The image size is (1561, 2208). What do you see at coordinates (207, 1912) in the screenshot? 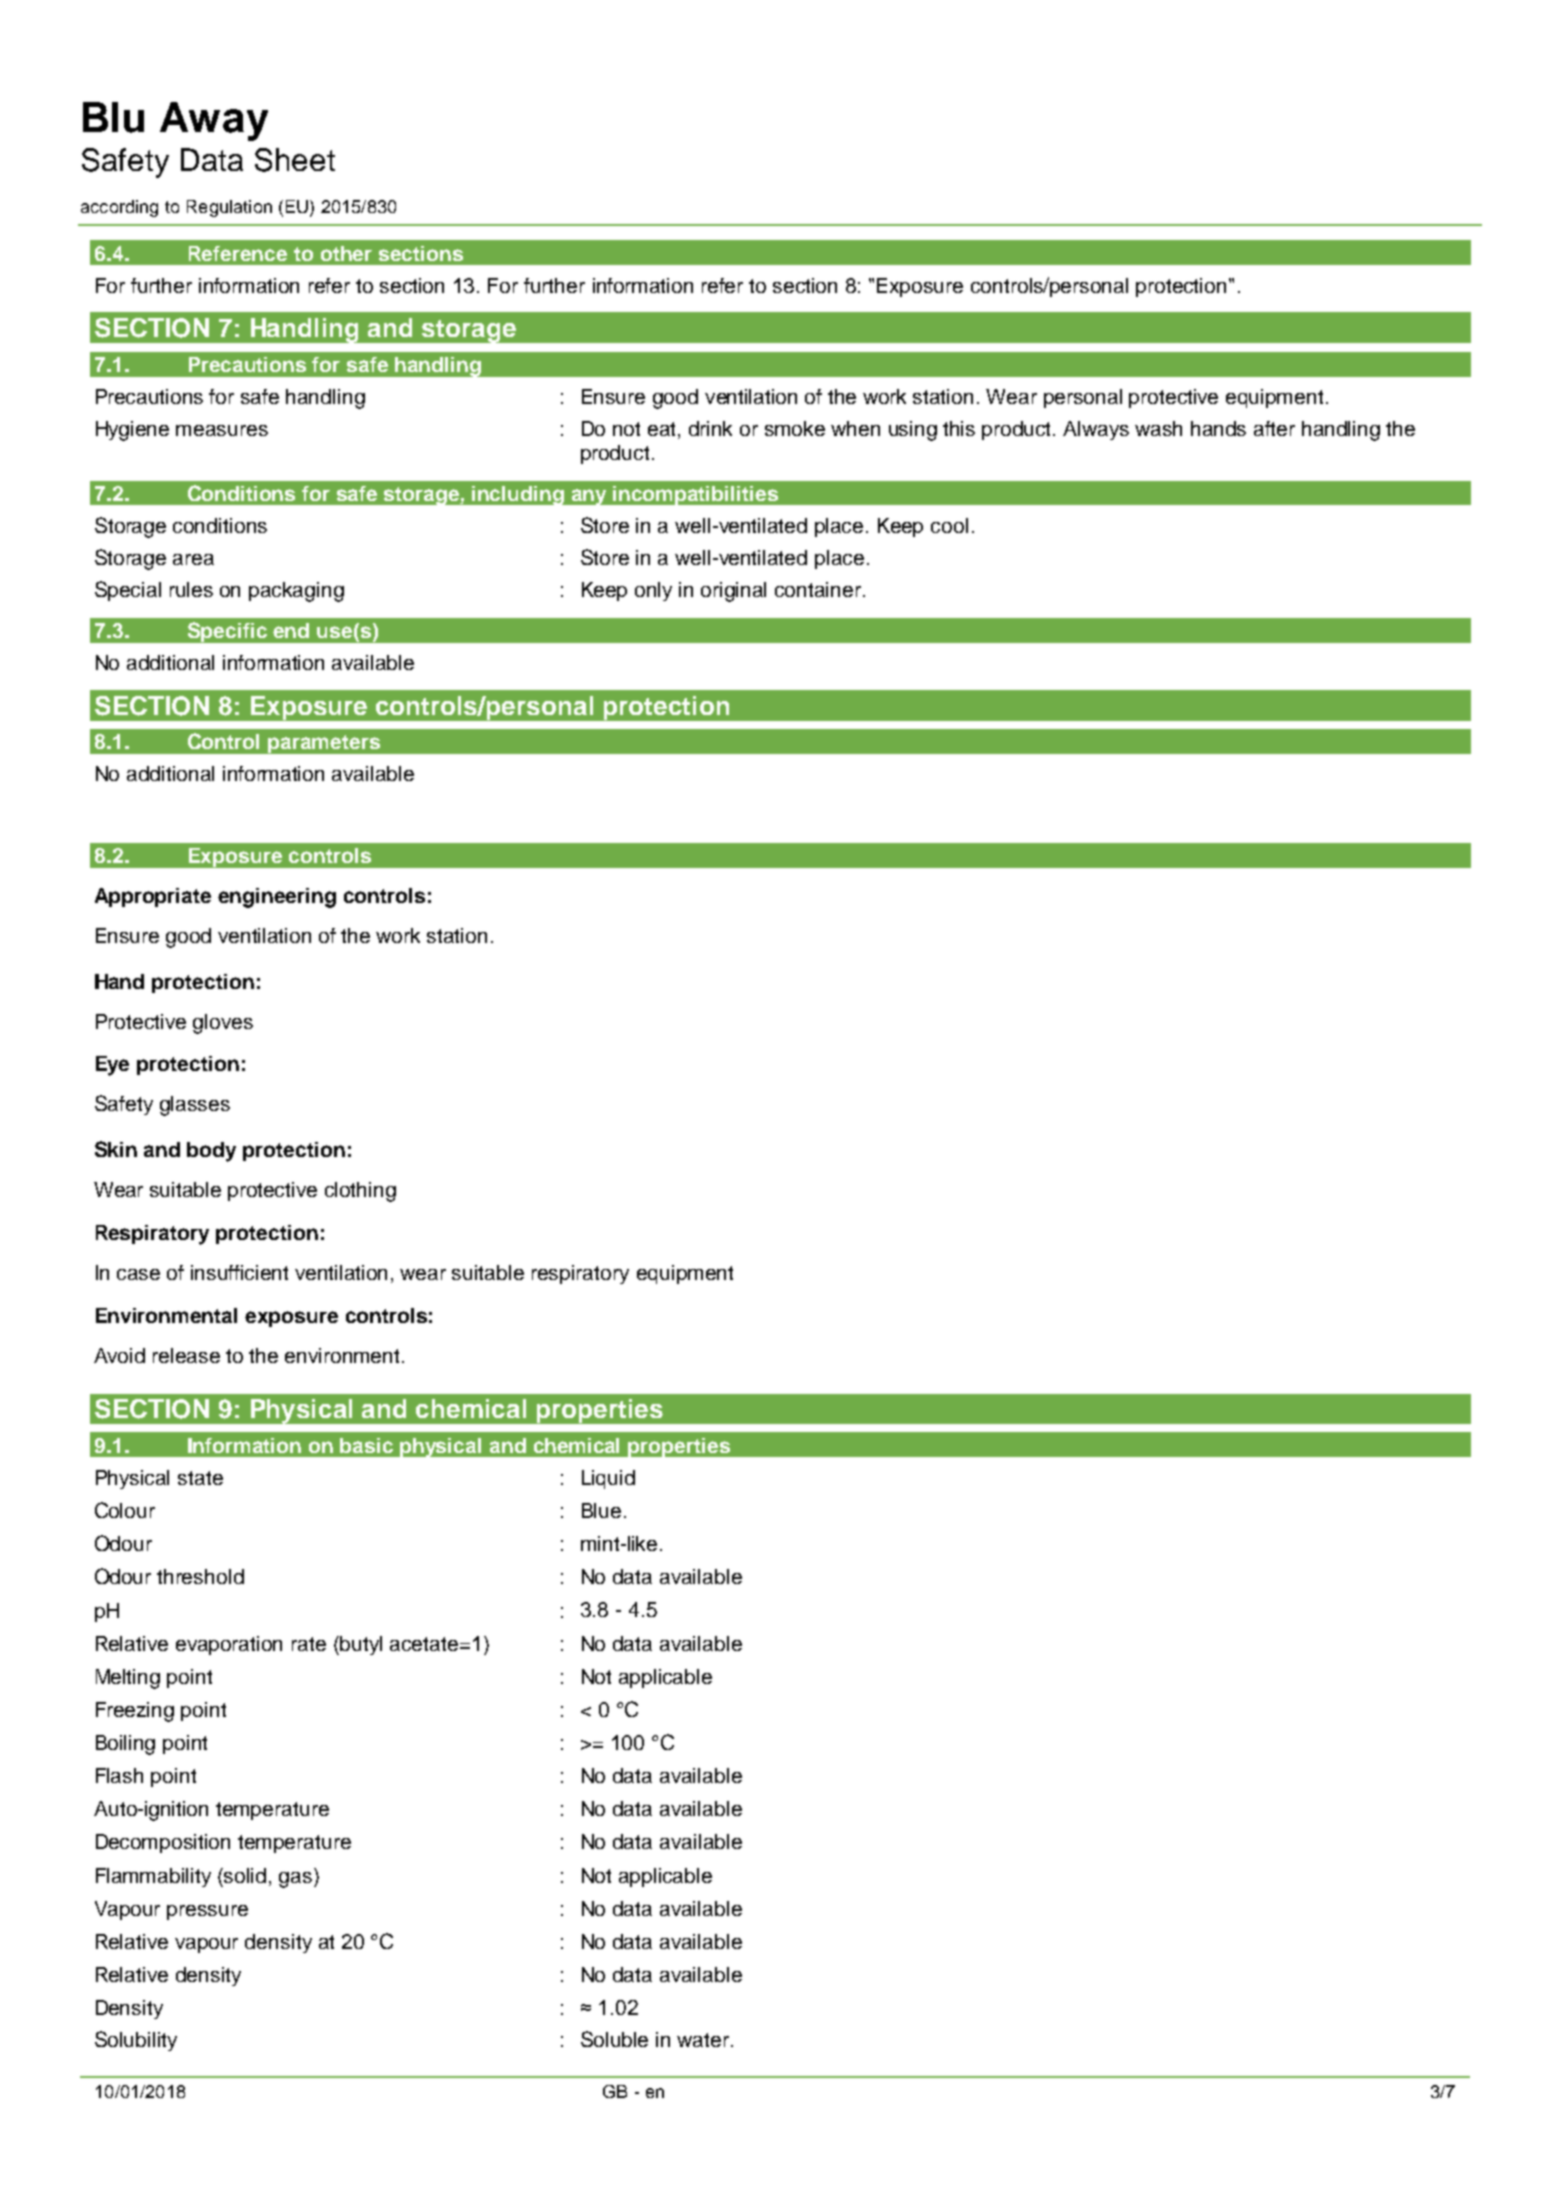
I see `pressure` at bounding box center [207, 1912].
